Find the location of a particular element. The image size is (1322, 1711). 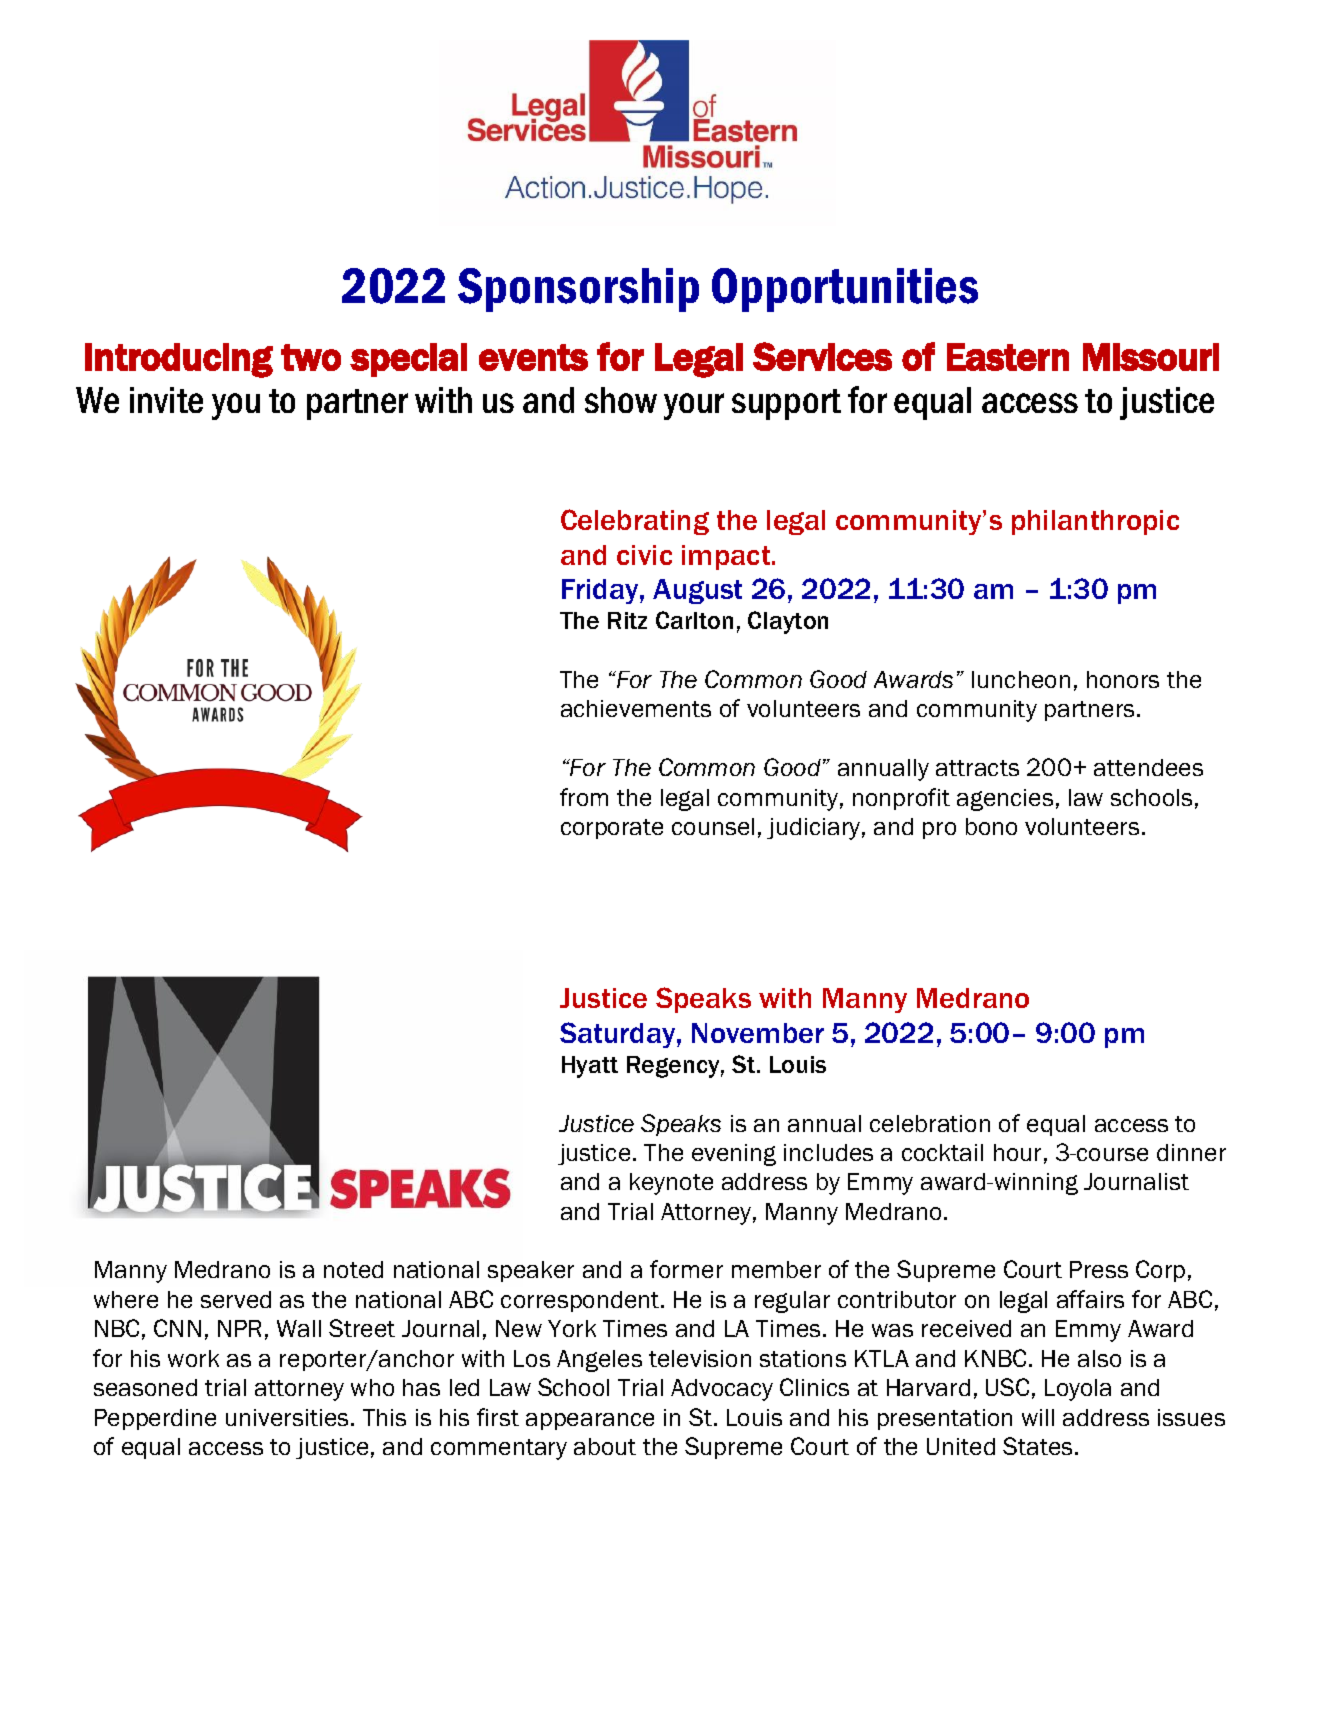

universities is located at coordinates (289, 1417).
